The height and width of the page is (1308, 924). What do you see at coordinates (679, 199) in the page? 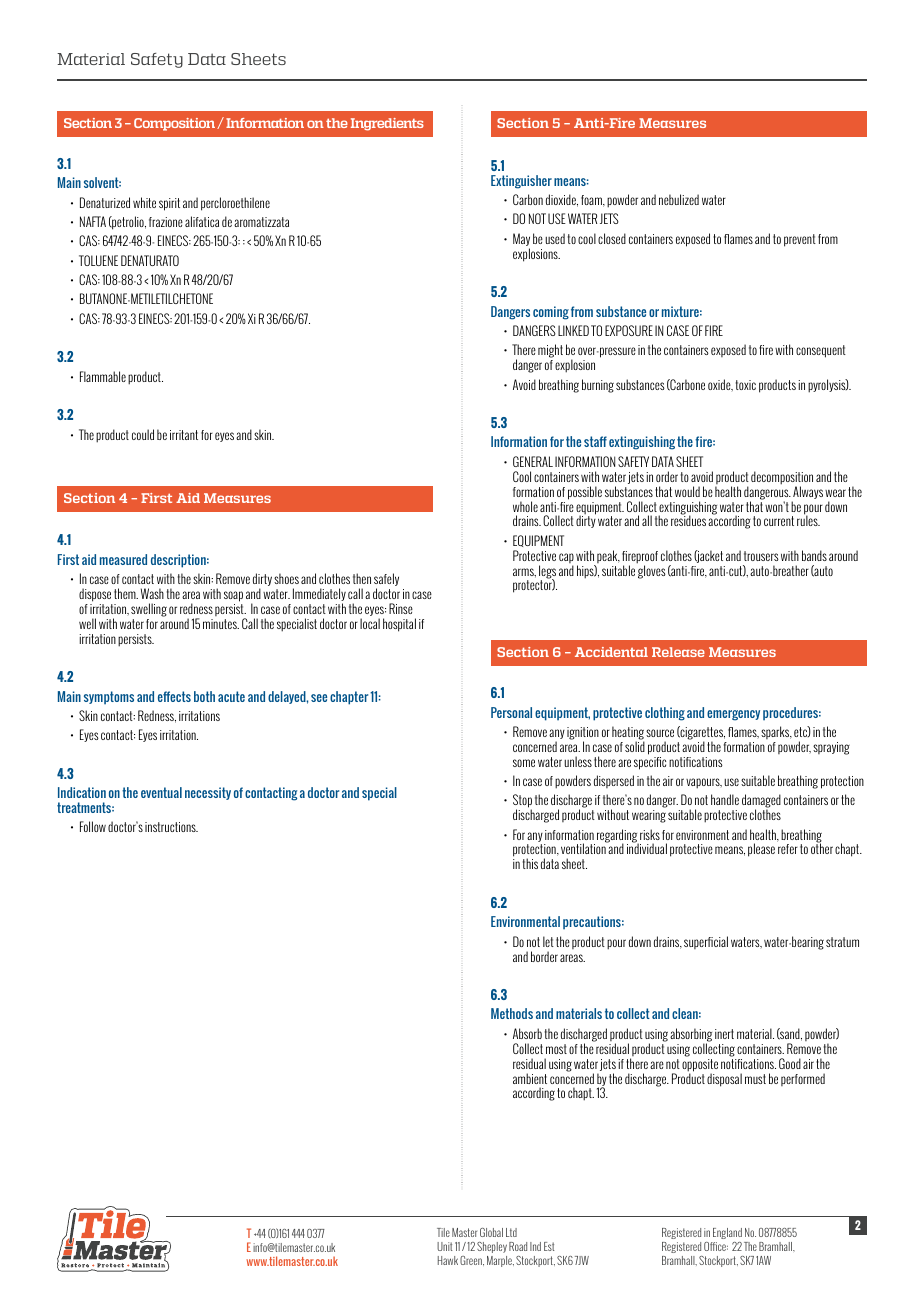
I see `nebulized` at bounding box center [679, 199].
